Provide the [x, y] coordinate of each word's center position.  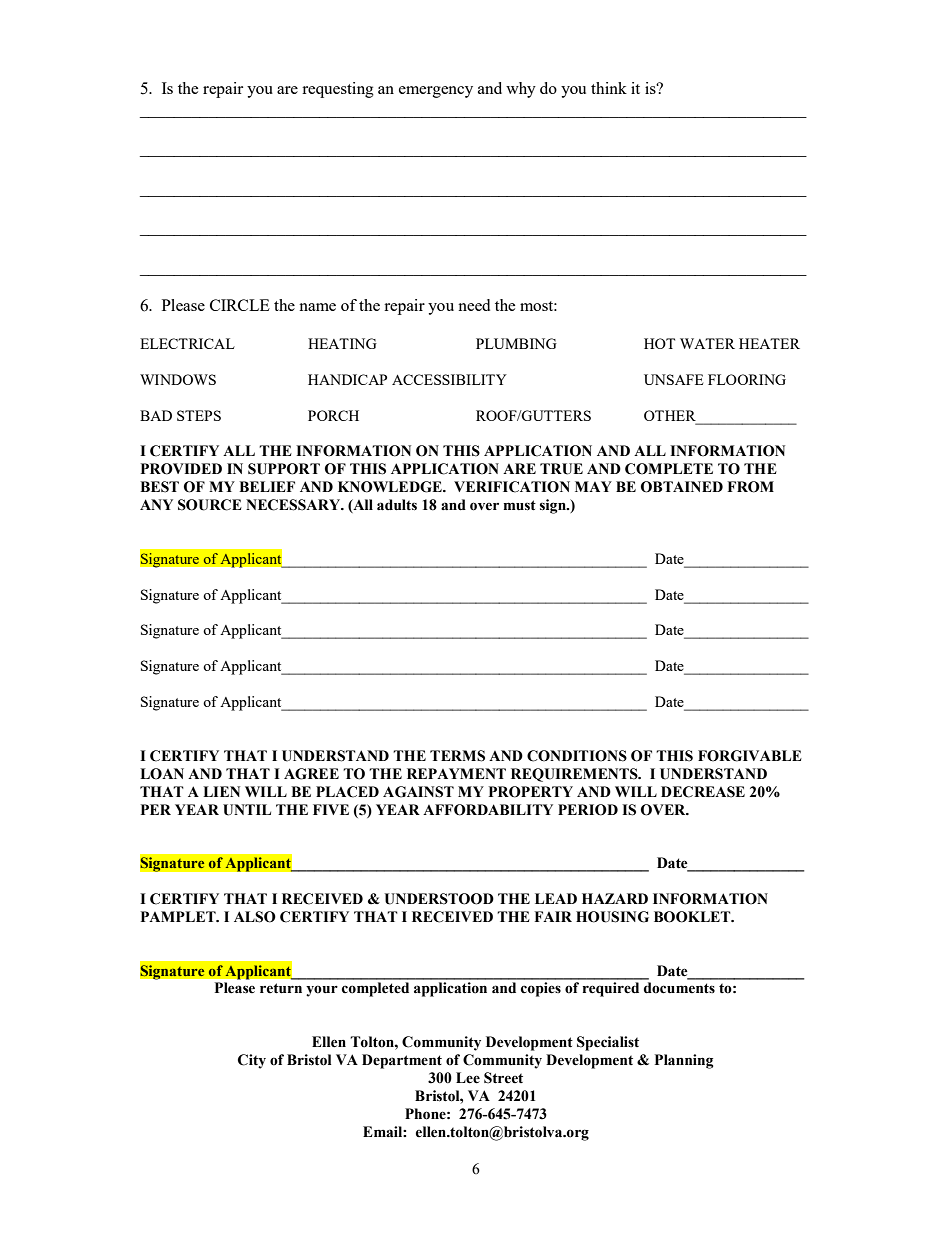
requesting [338, 90]
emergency [436, 92]
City [252, 1061]
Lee [468, 1078]
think [609, 88]
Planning [684, 1061]
